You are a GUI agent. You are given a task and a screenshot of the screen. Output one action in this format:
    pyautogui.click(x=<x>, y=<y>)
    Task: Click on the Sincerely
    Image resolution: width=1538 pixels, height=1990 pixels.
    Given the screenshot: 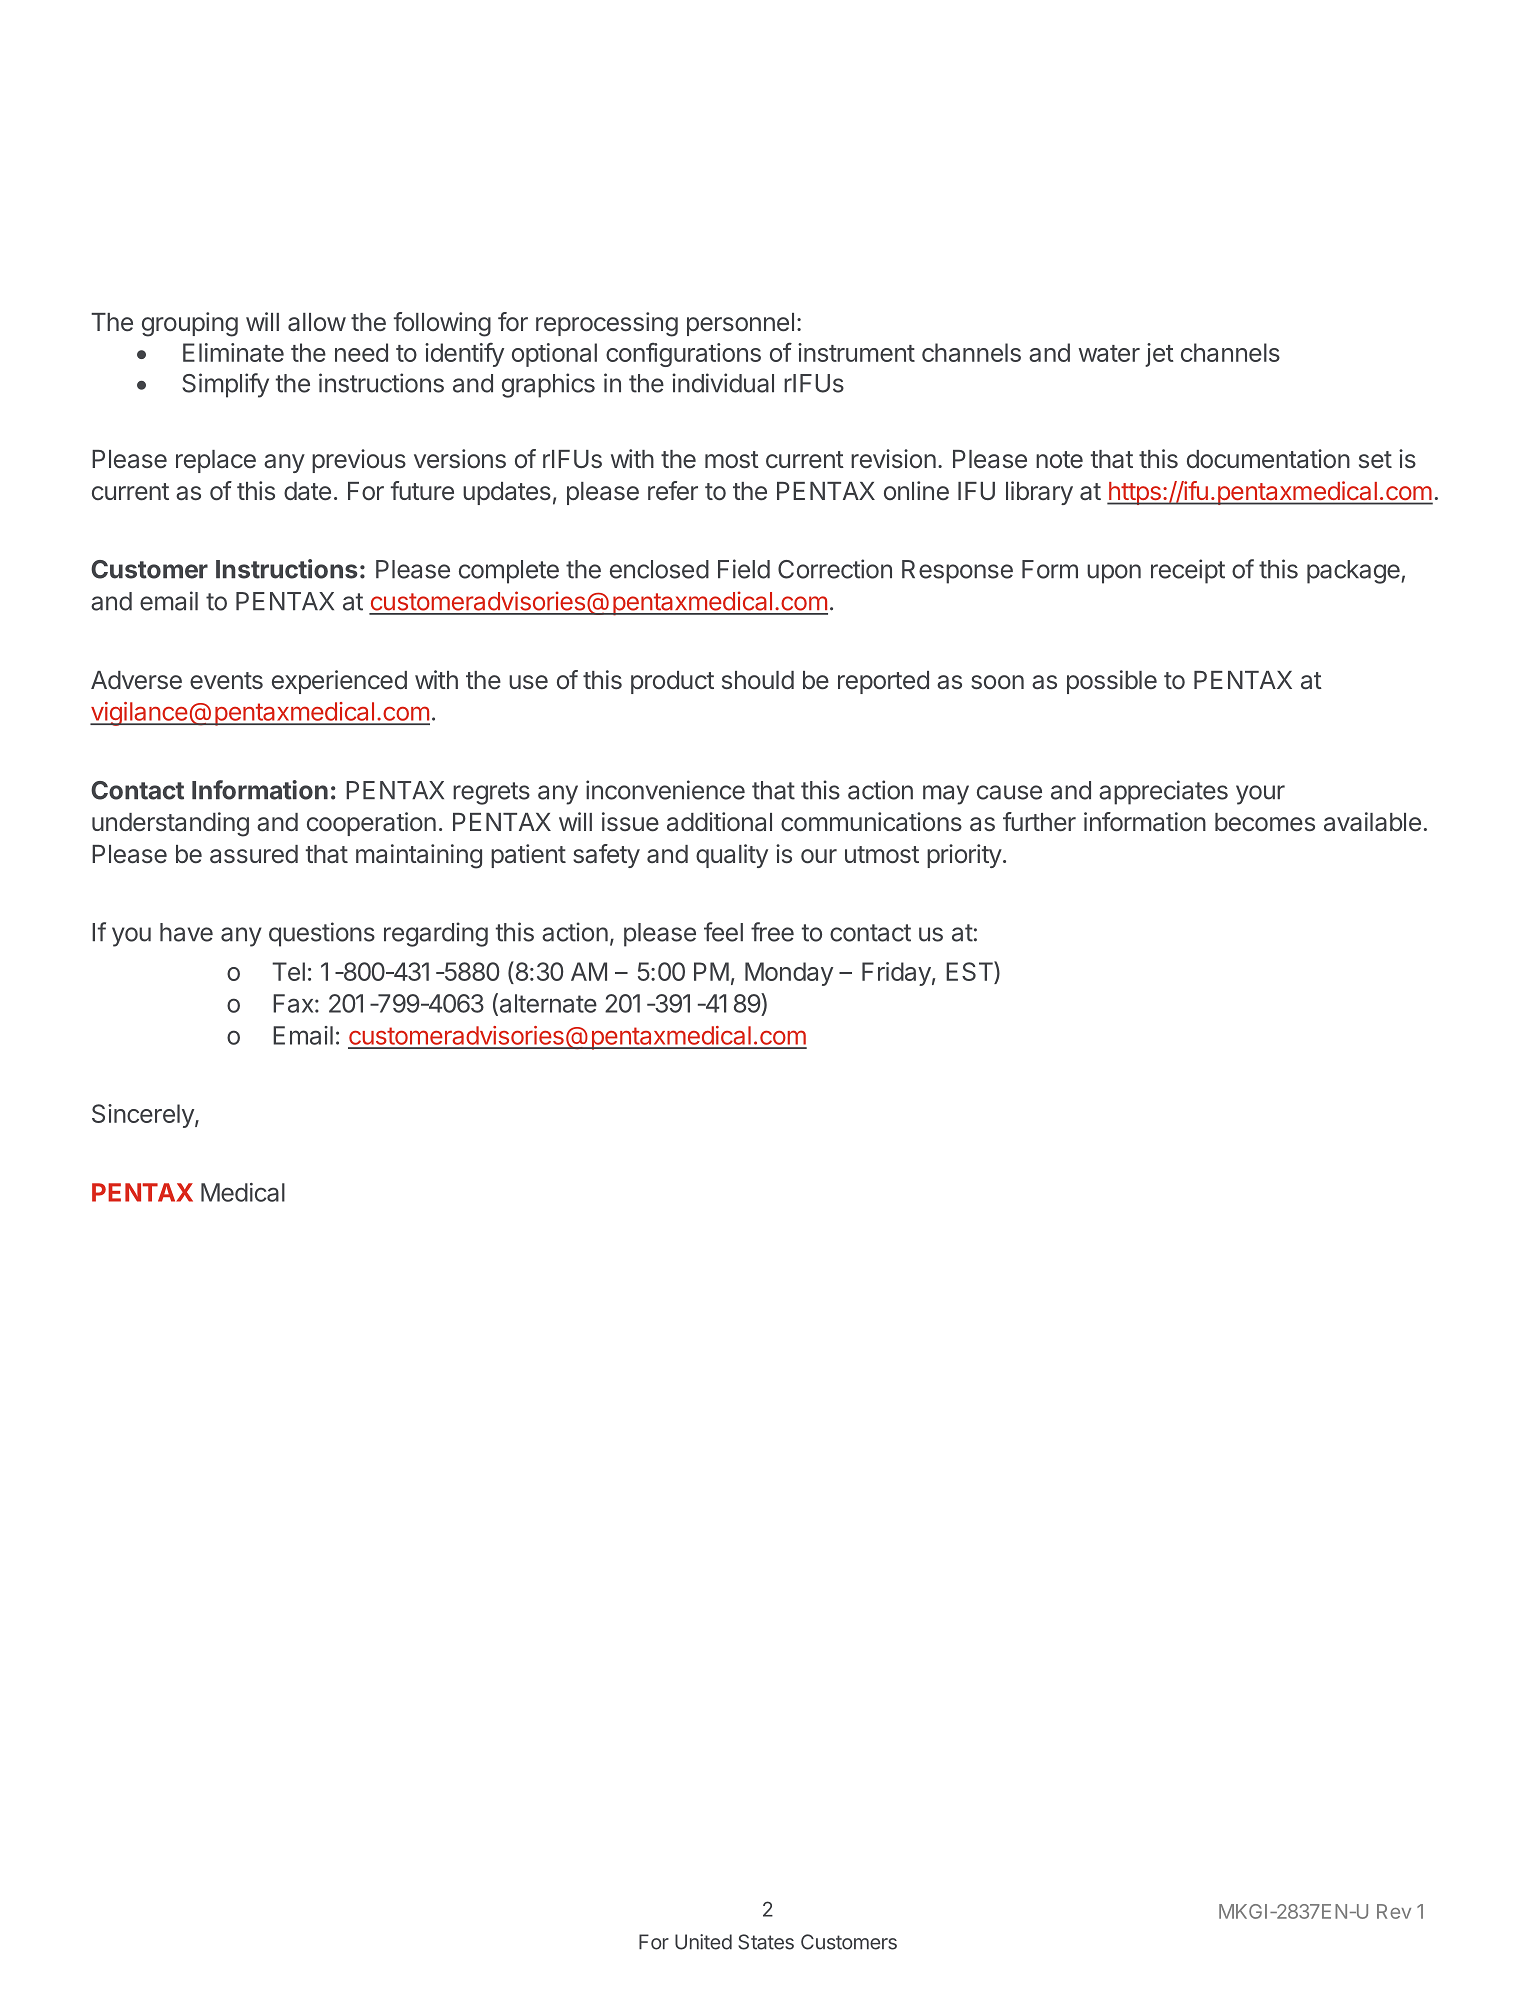 What is the action you would take?
    pyautogui.click(x=144, y=1116)
